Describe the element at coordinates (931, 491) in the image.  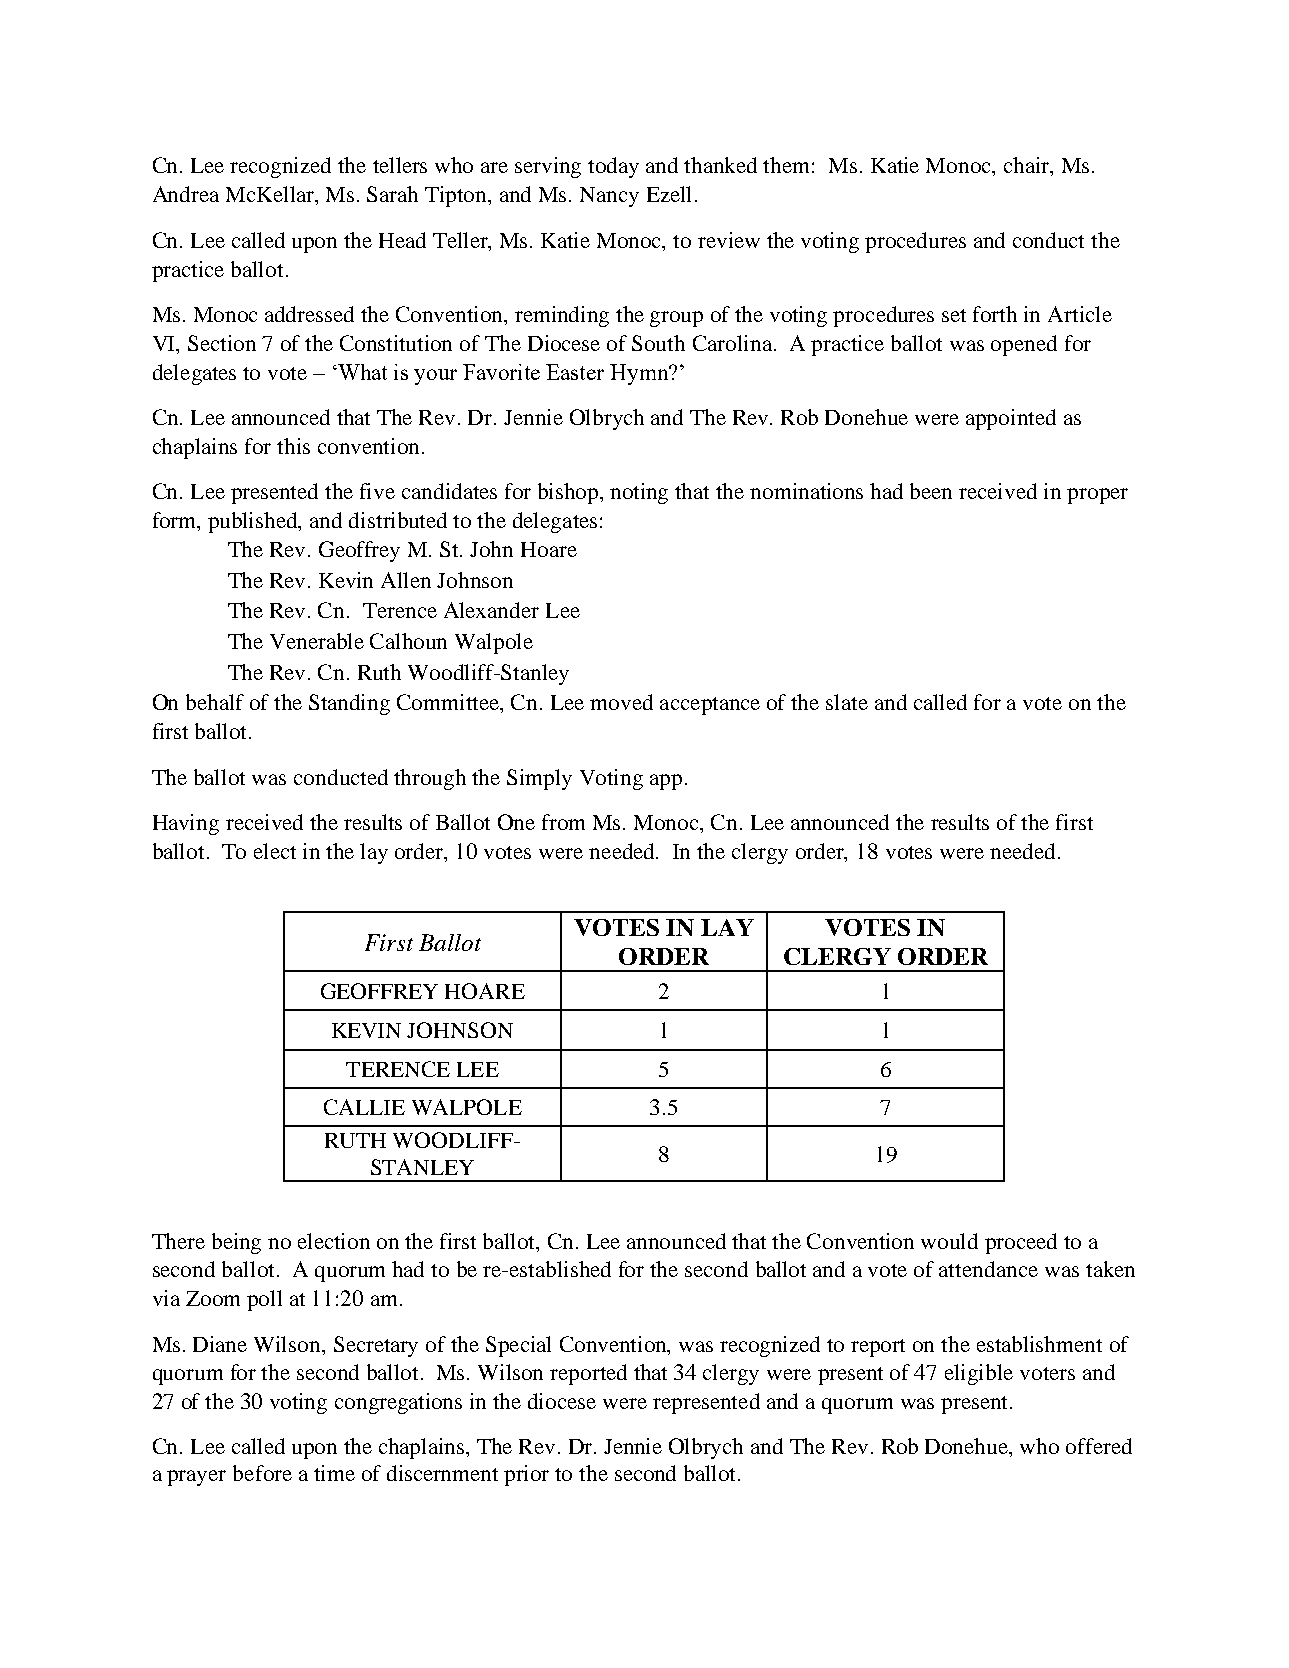
I see `been` at that location.
